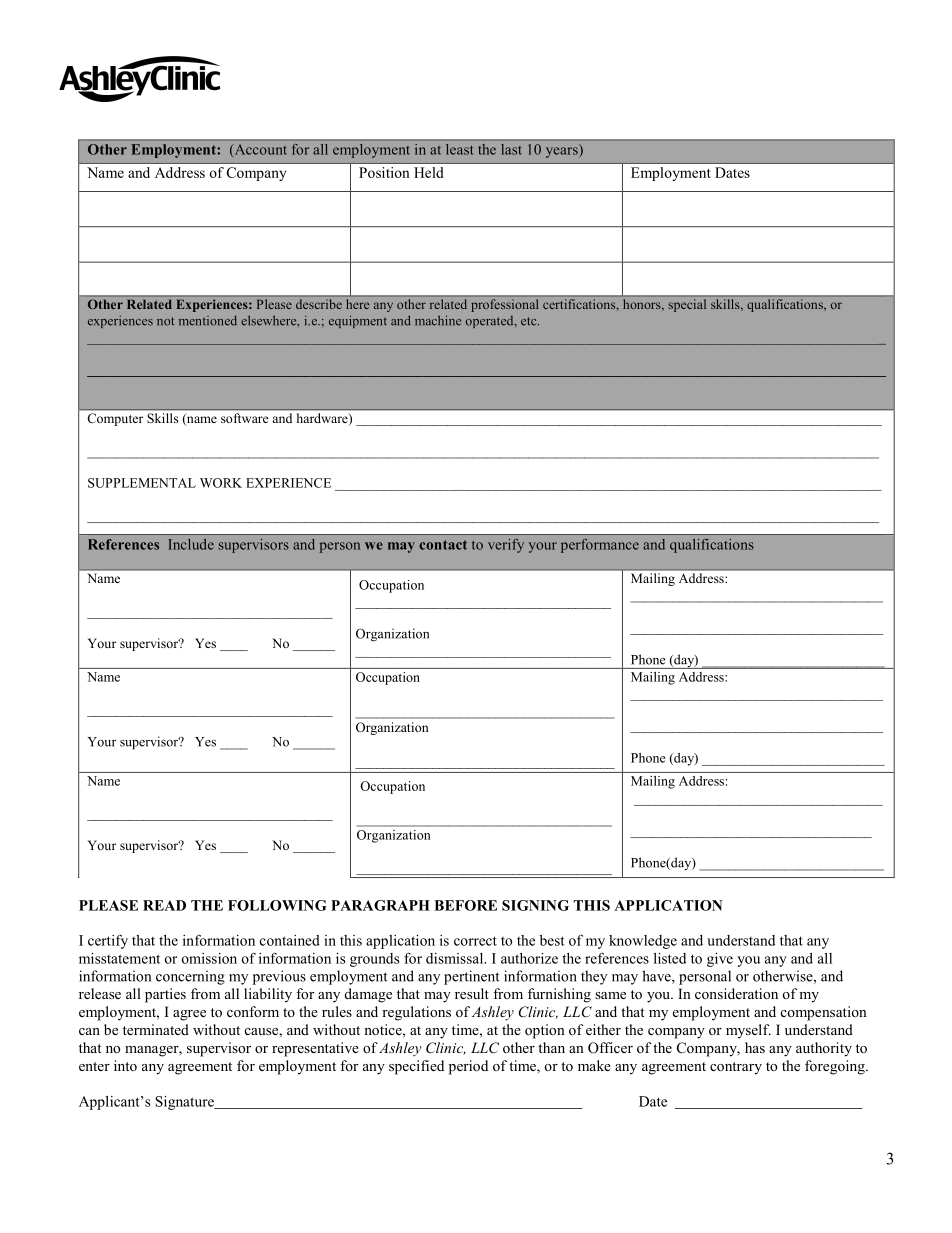 The height and width of the page is (1233, 952). What do you see at coordinates (221, 483) in the page?
I see `WORK` at bounding box center [221, 483].
